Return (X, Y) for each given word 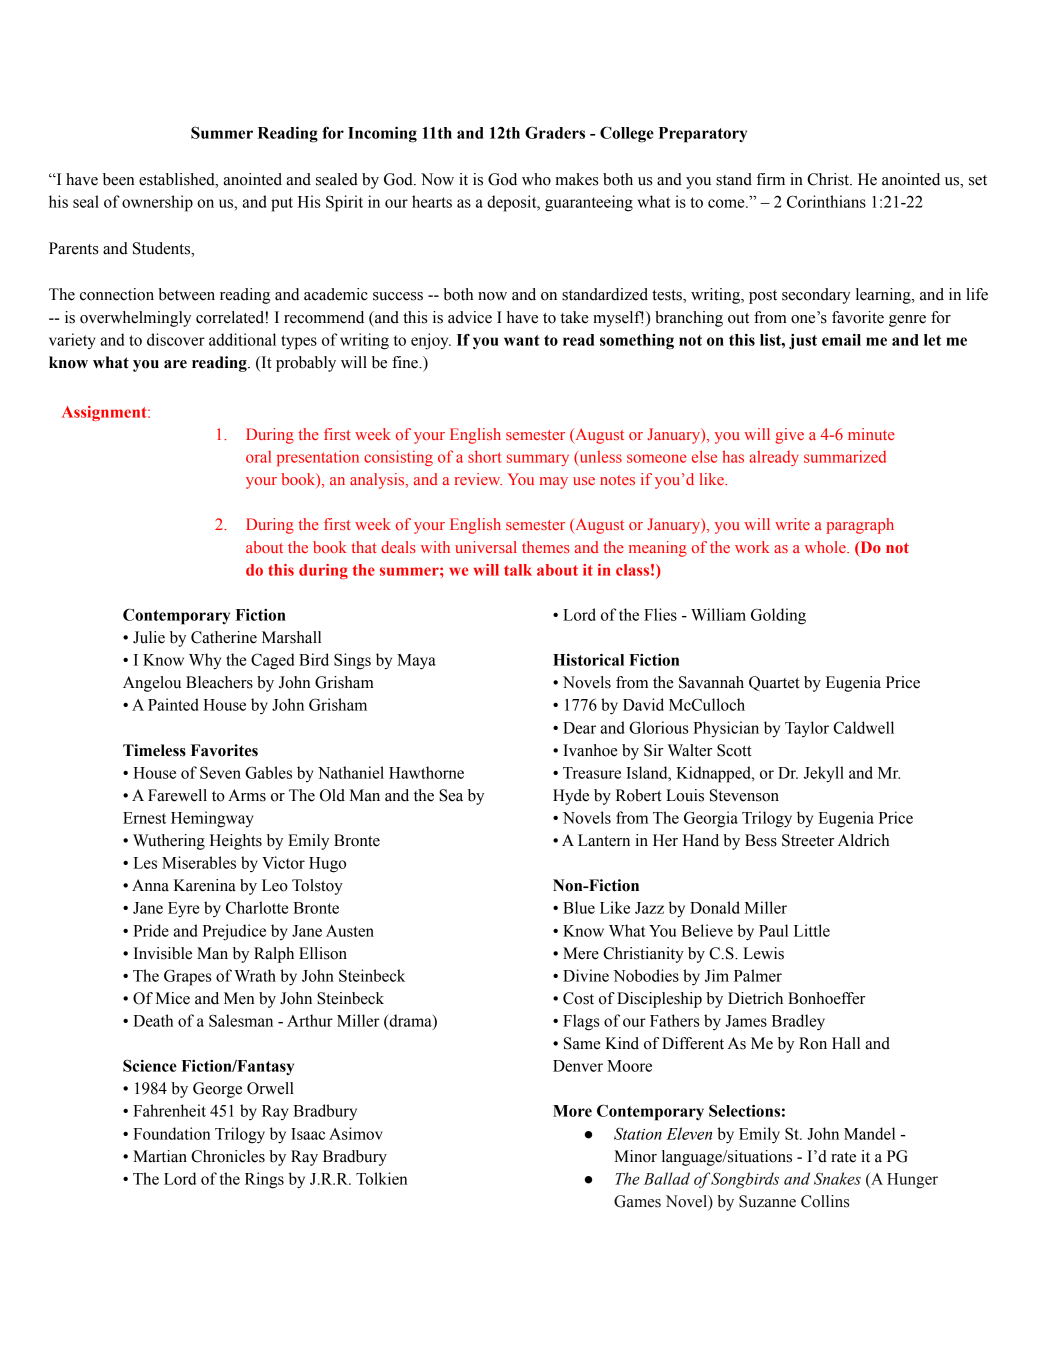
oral (258, 456)
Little (812, 930)
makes (576, 179)
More (572, 1111)
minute (871, 434)
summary (538, 460)
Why (205, 661)
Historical (588, 659)
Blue (579, 907)
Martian (160, 1156)
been (119, 179)
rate (843, 1157)
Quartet (774, 683)
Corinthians (826, 201)
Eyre (183, 910)
